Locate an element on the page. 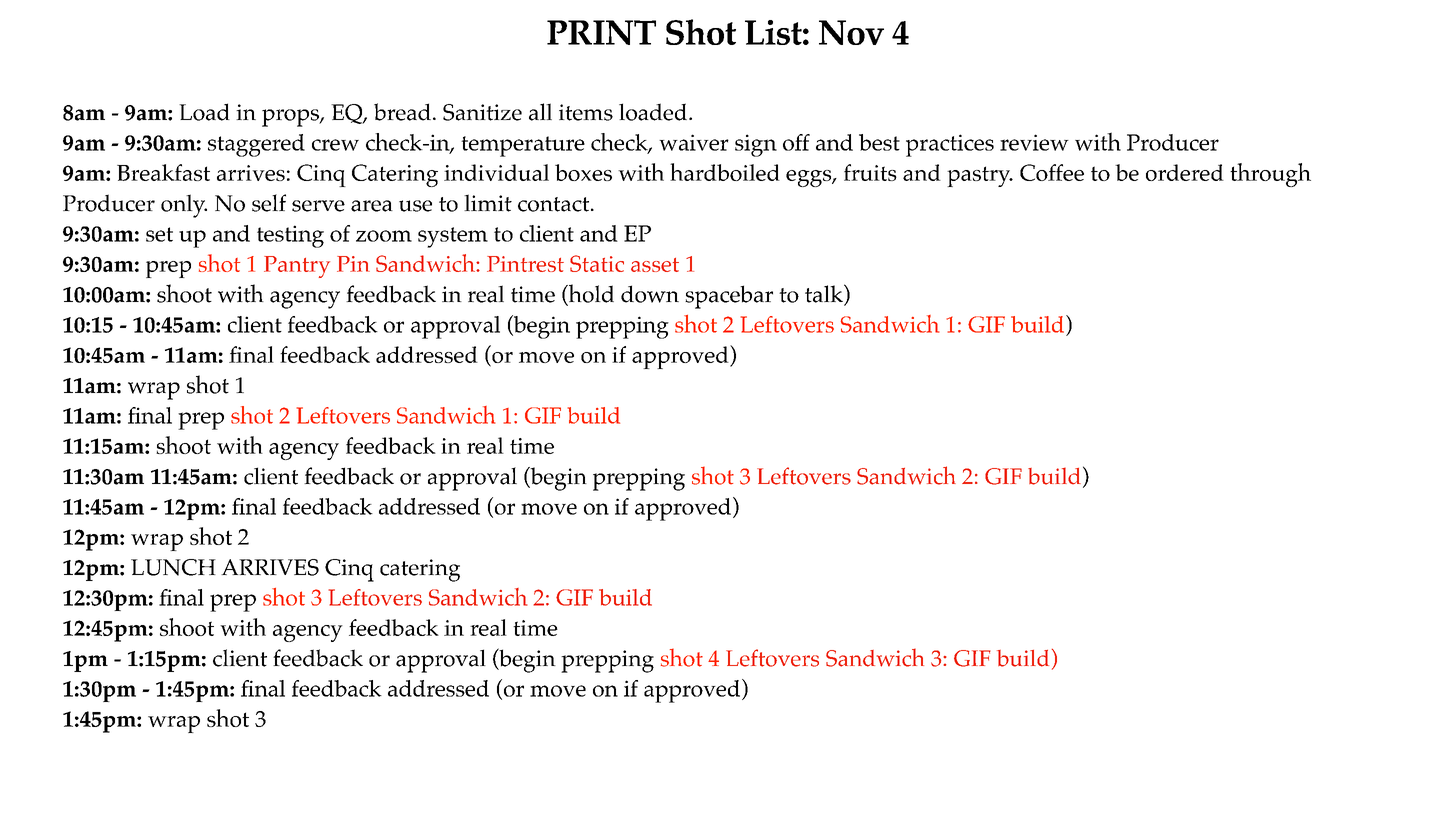 This document has height=819, width=1456. LUNCH is located at coordinates (173, 567).
